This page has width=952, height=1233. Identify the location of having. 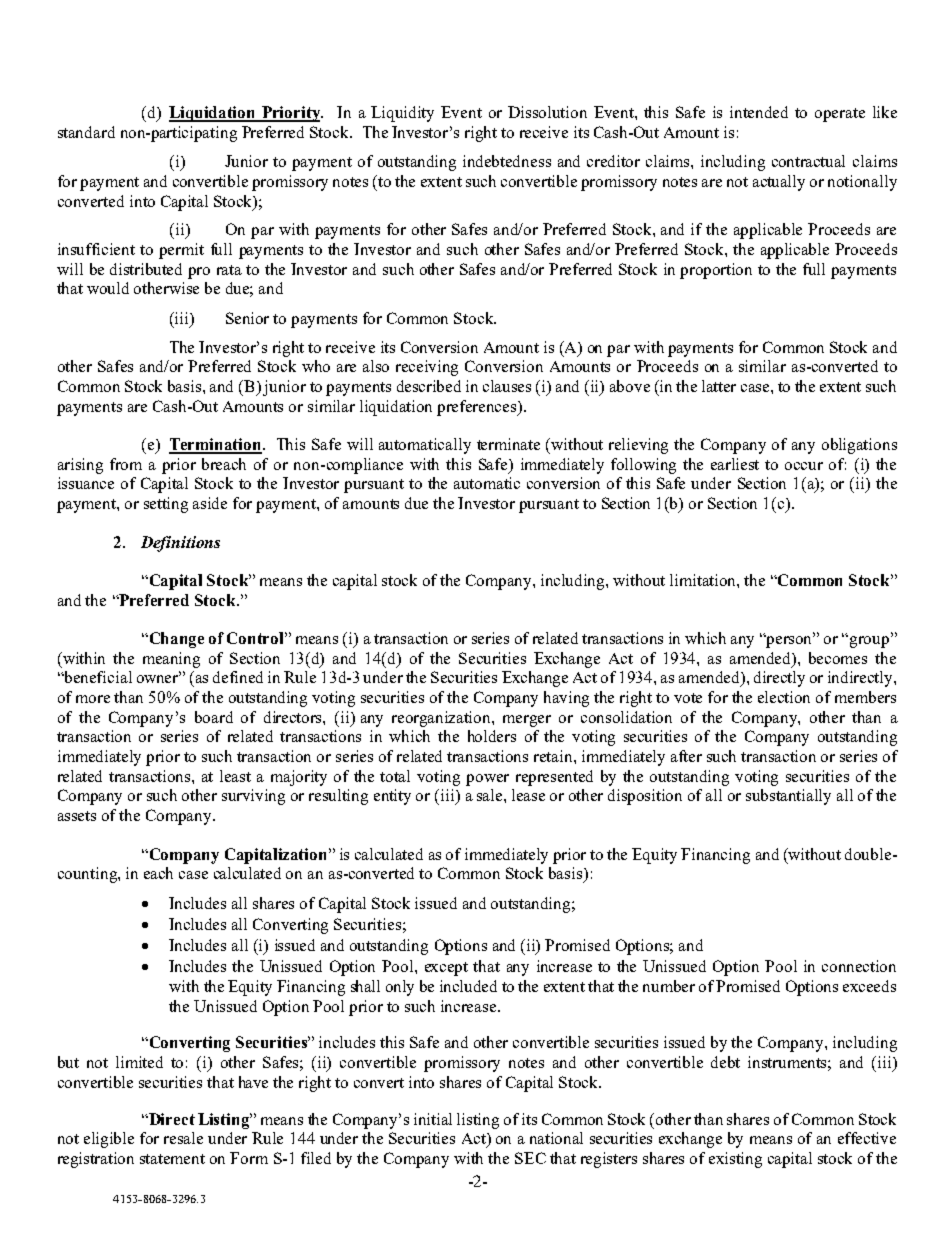
(566, 699).
